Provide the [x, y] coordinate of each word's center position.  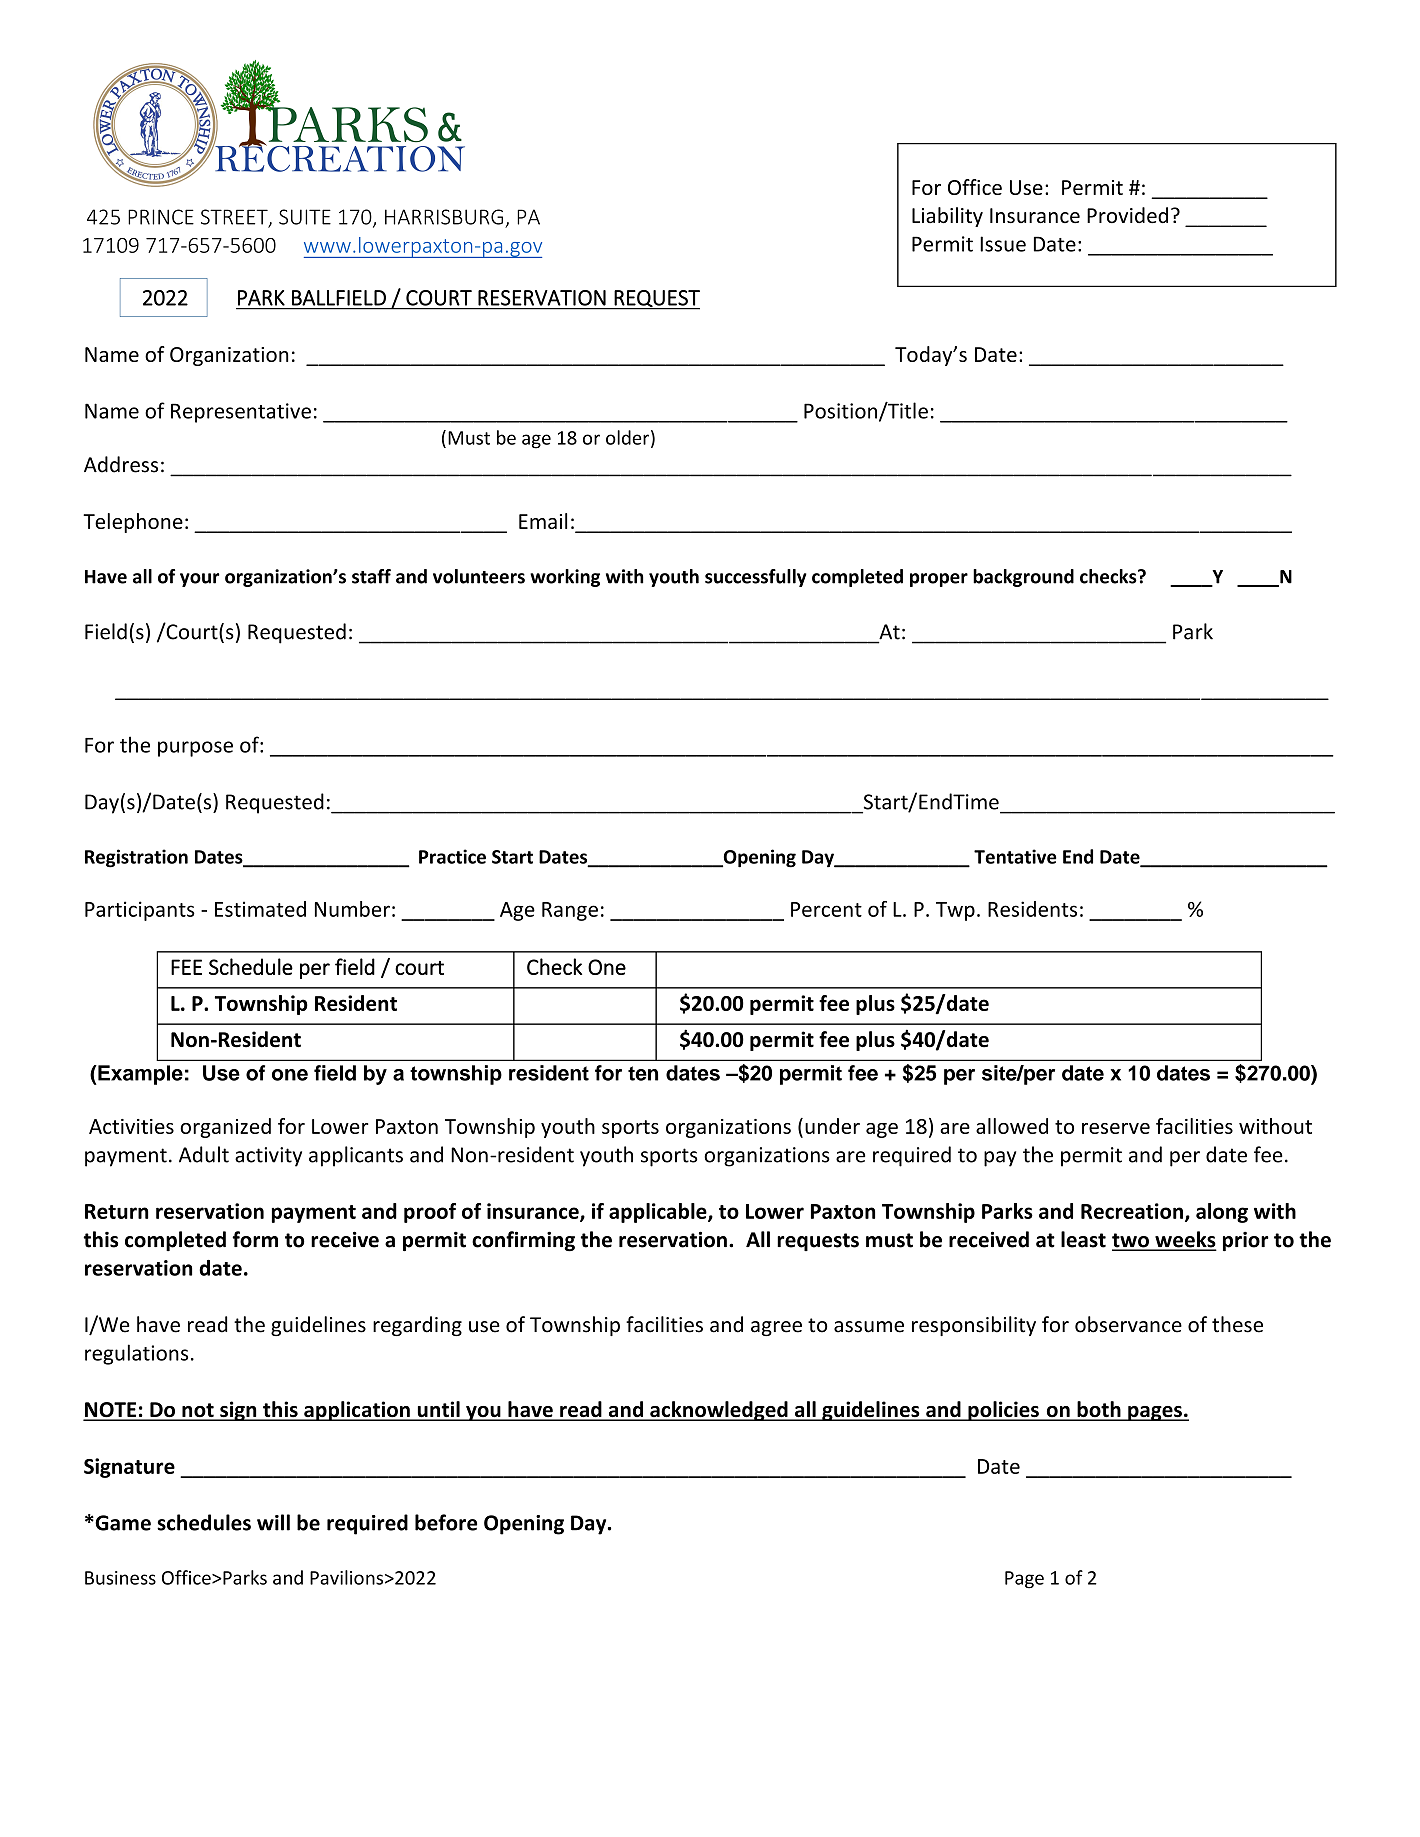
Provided [1127, 215]
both [1099, 1410]
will [273, 1522]
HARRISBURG [444, 217]
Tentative [1015, 856]
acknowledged [719, 1411]
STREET [235, 218]
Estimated [260, 909]
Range [570, 911]
